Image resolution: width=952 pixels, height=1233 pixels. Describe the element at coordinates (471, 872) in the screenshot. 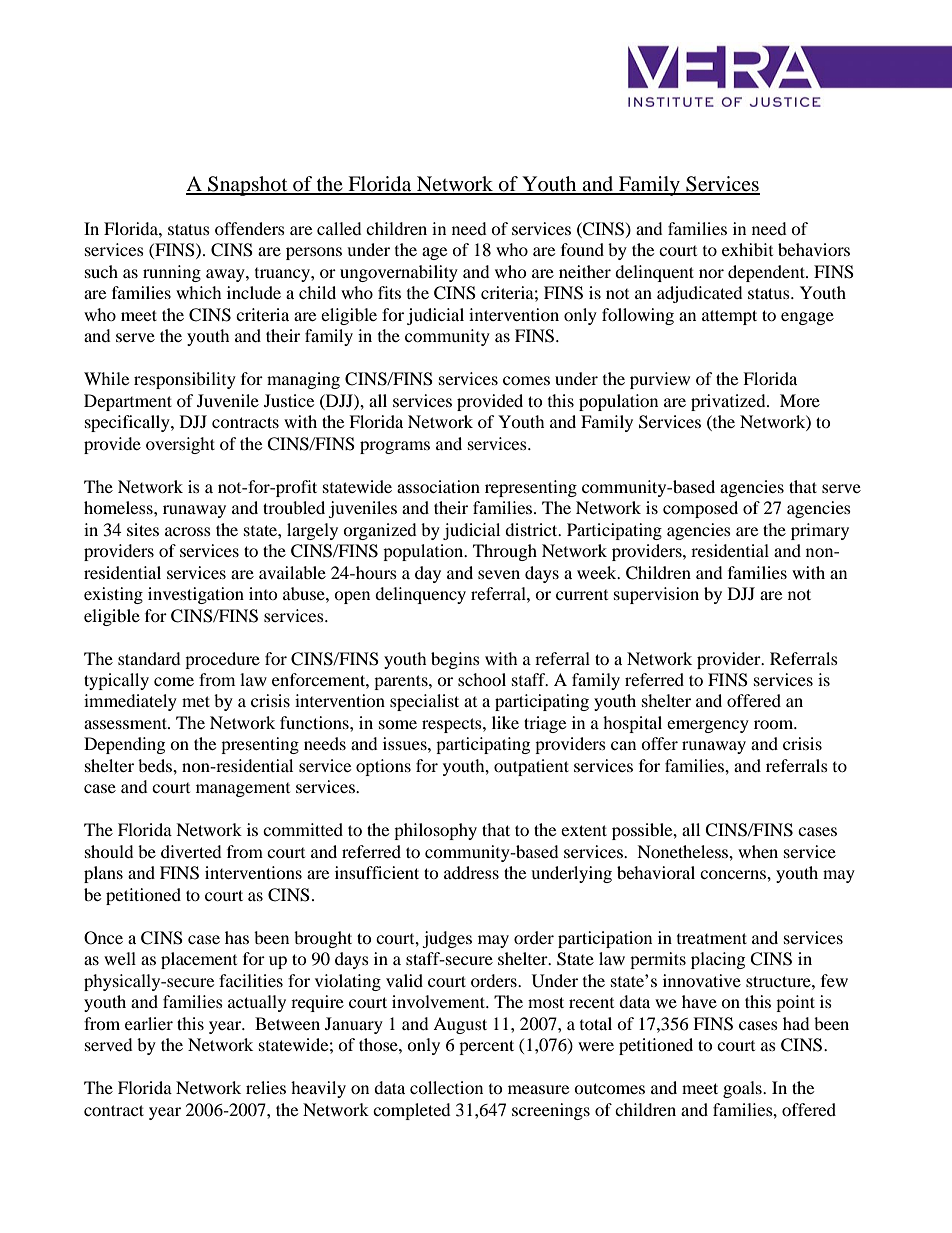

I see `address` at that location.
